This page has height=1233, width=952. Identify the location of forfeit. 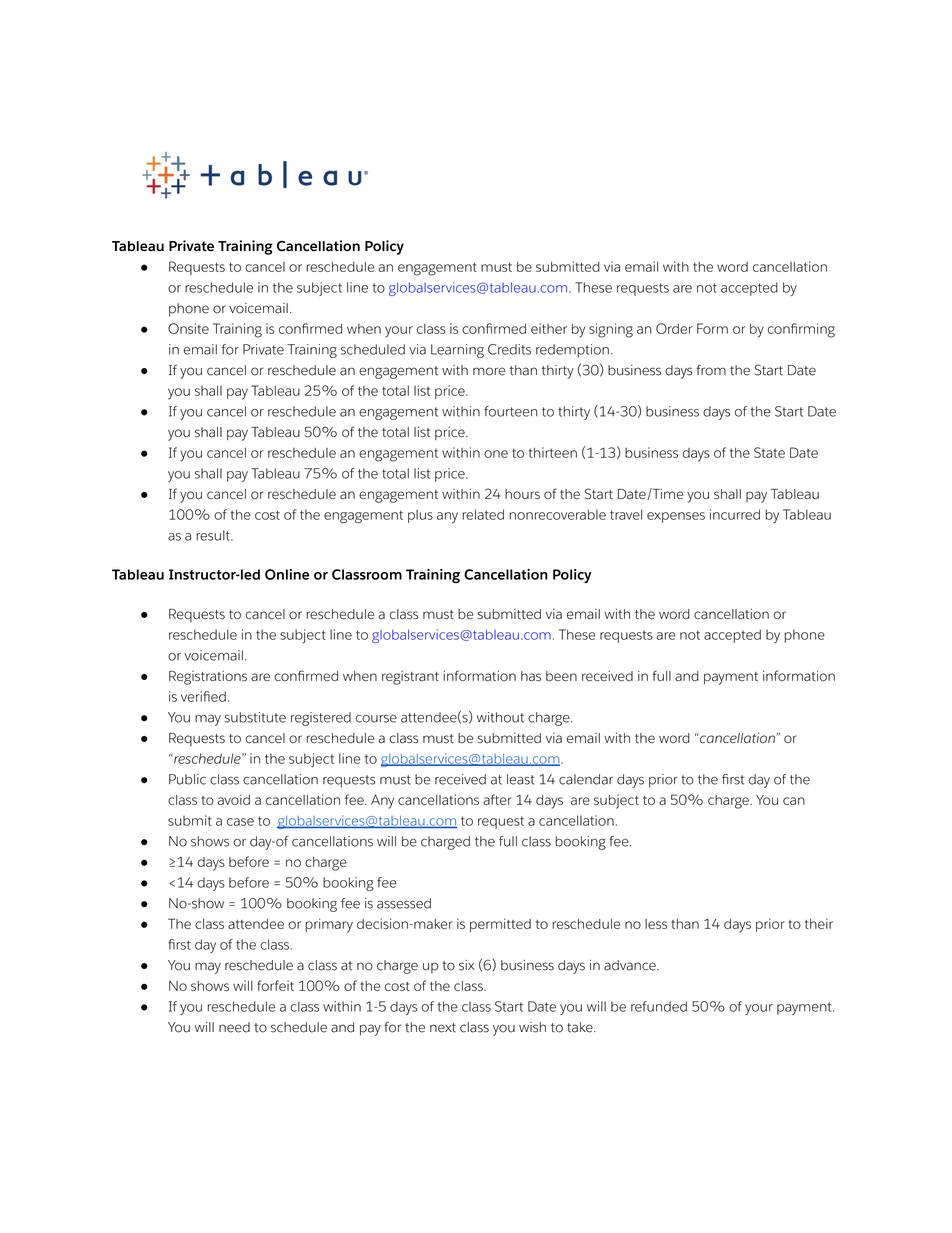
(275, 985).
